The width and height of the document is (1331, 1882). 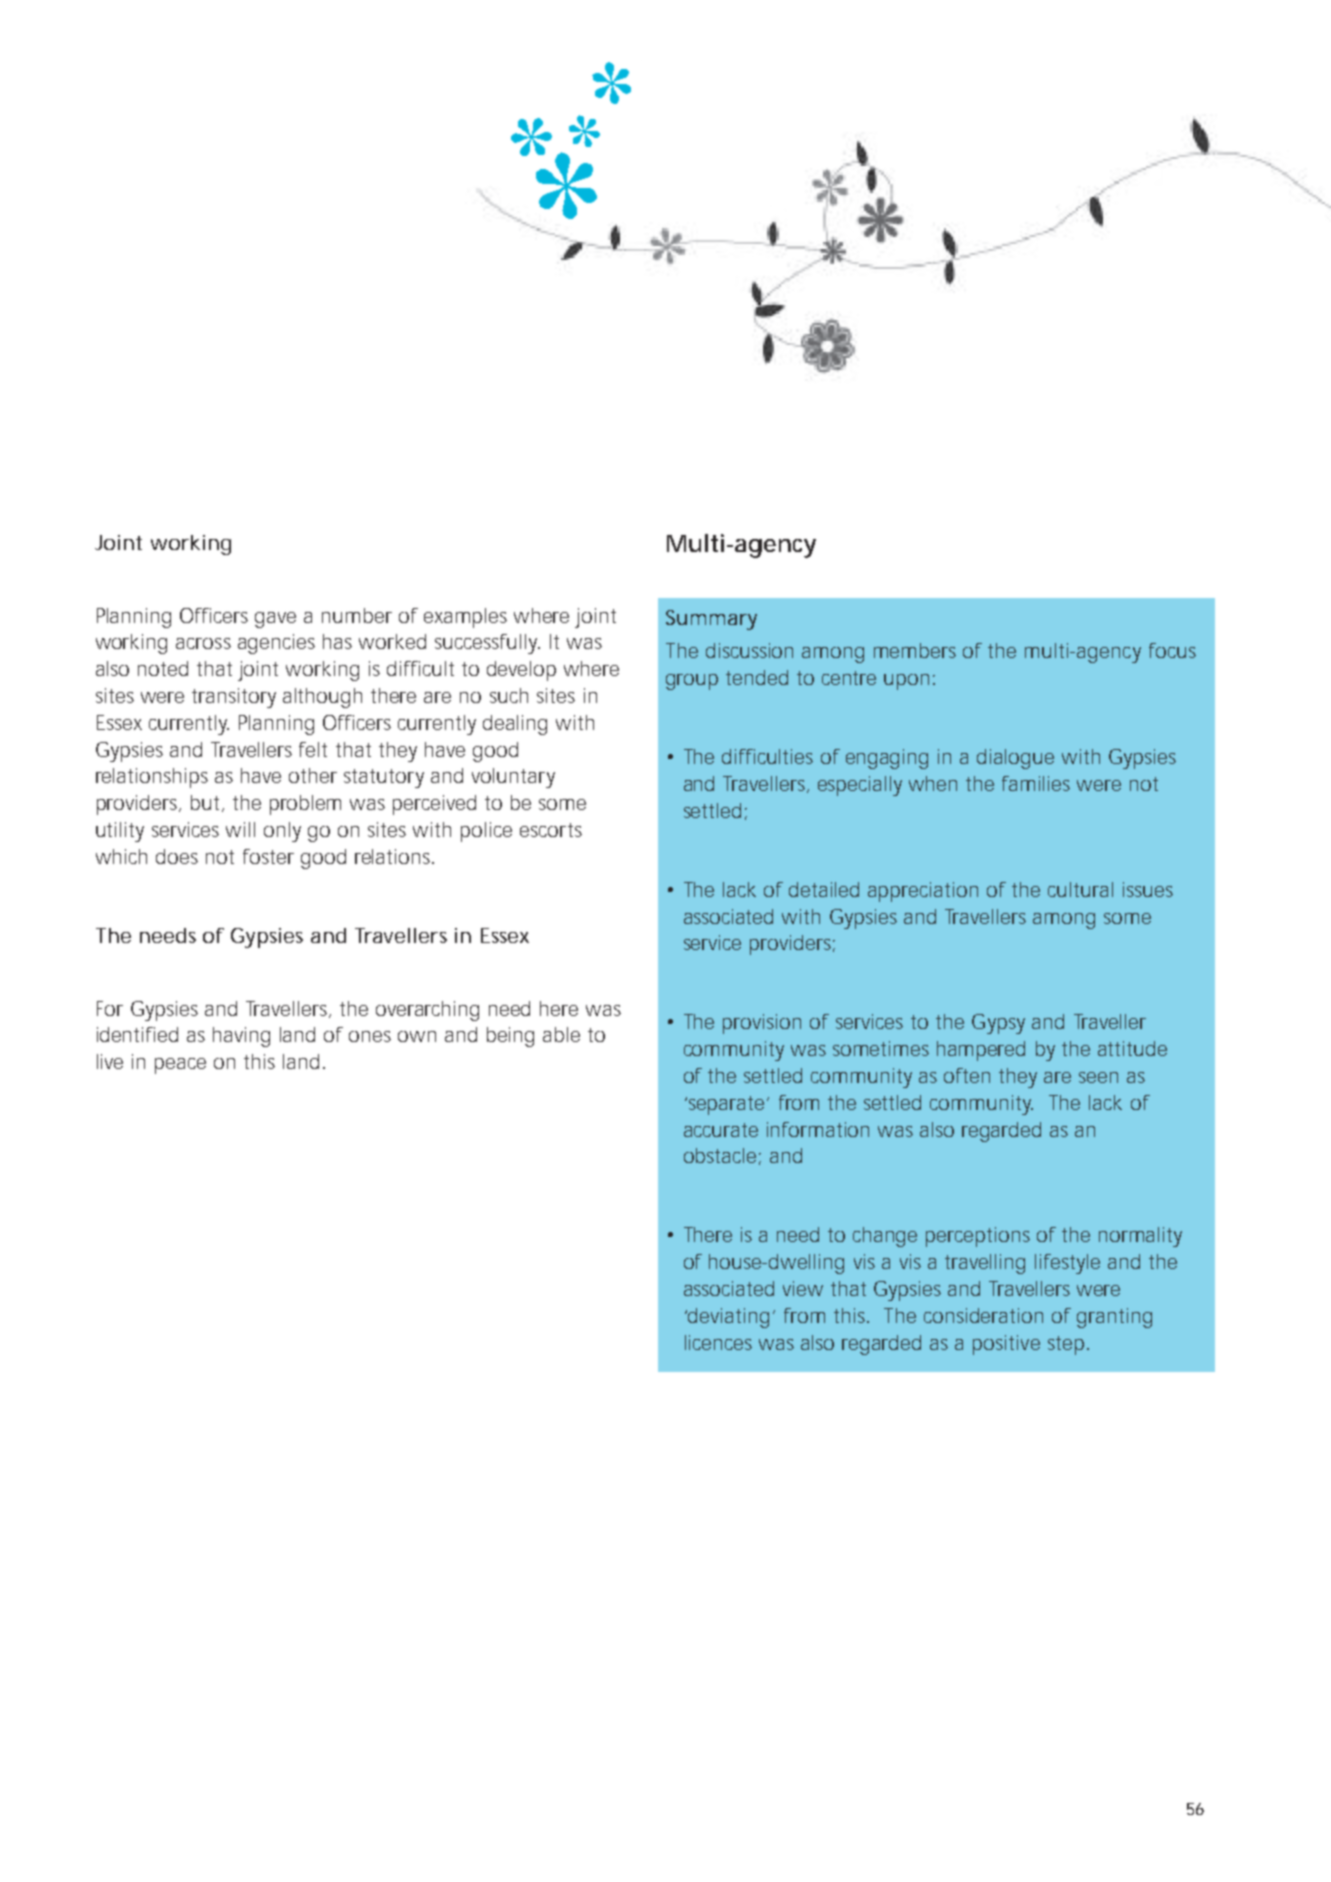 What do you see at coordinates (711, 620) in the document?
I see `Summary` at bounding box center [711, 620].
